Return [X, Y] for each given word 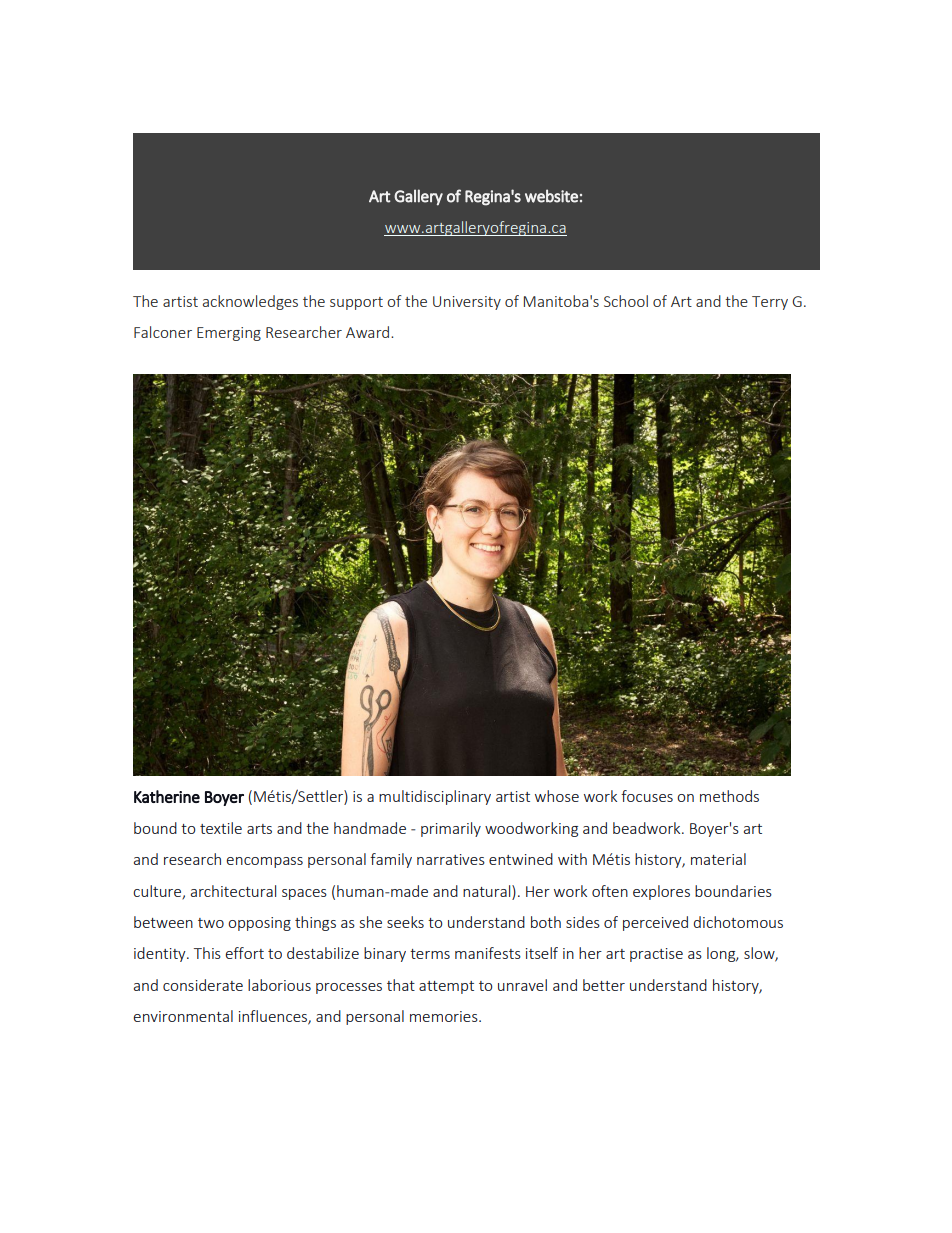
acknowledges [250, 302]
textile [221, 828]
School [626, 301]
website [551, 196]
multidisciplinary [435, 797]
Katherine [167, 796]
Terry [770, 303]
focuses [647, 796]
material [718, 859]
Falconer [163, 332]
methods [729, 796]
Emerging [229, 334]
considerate [203, 985]
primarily [451, 829]
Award [367, 332]
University [467, 303]
